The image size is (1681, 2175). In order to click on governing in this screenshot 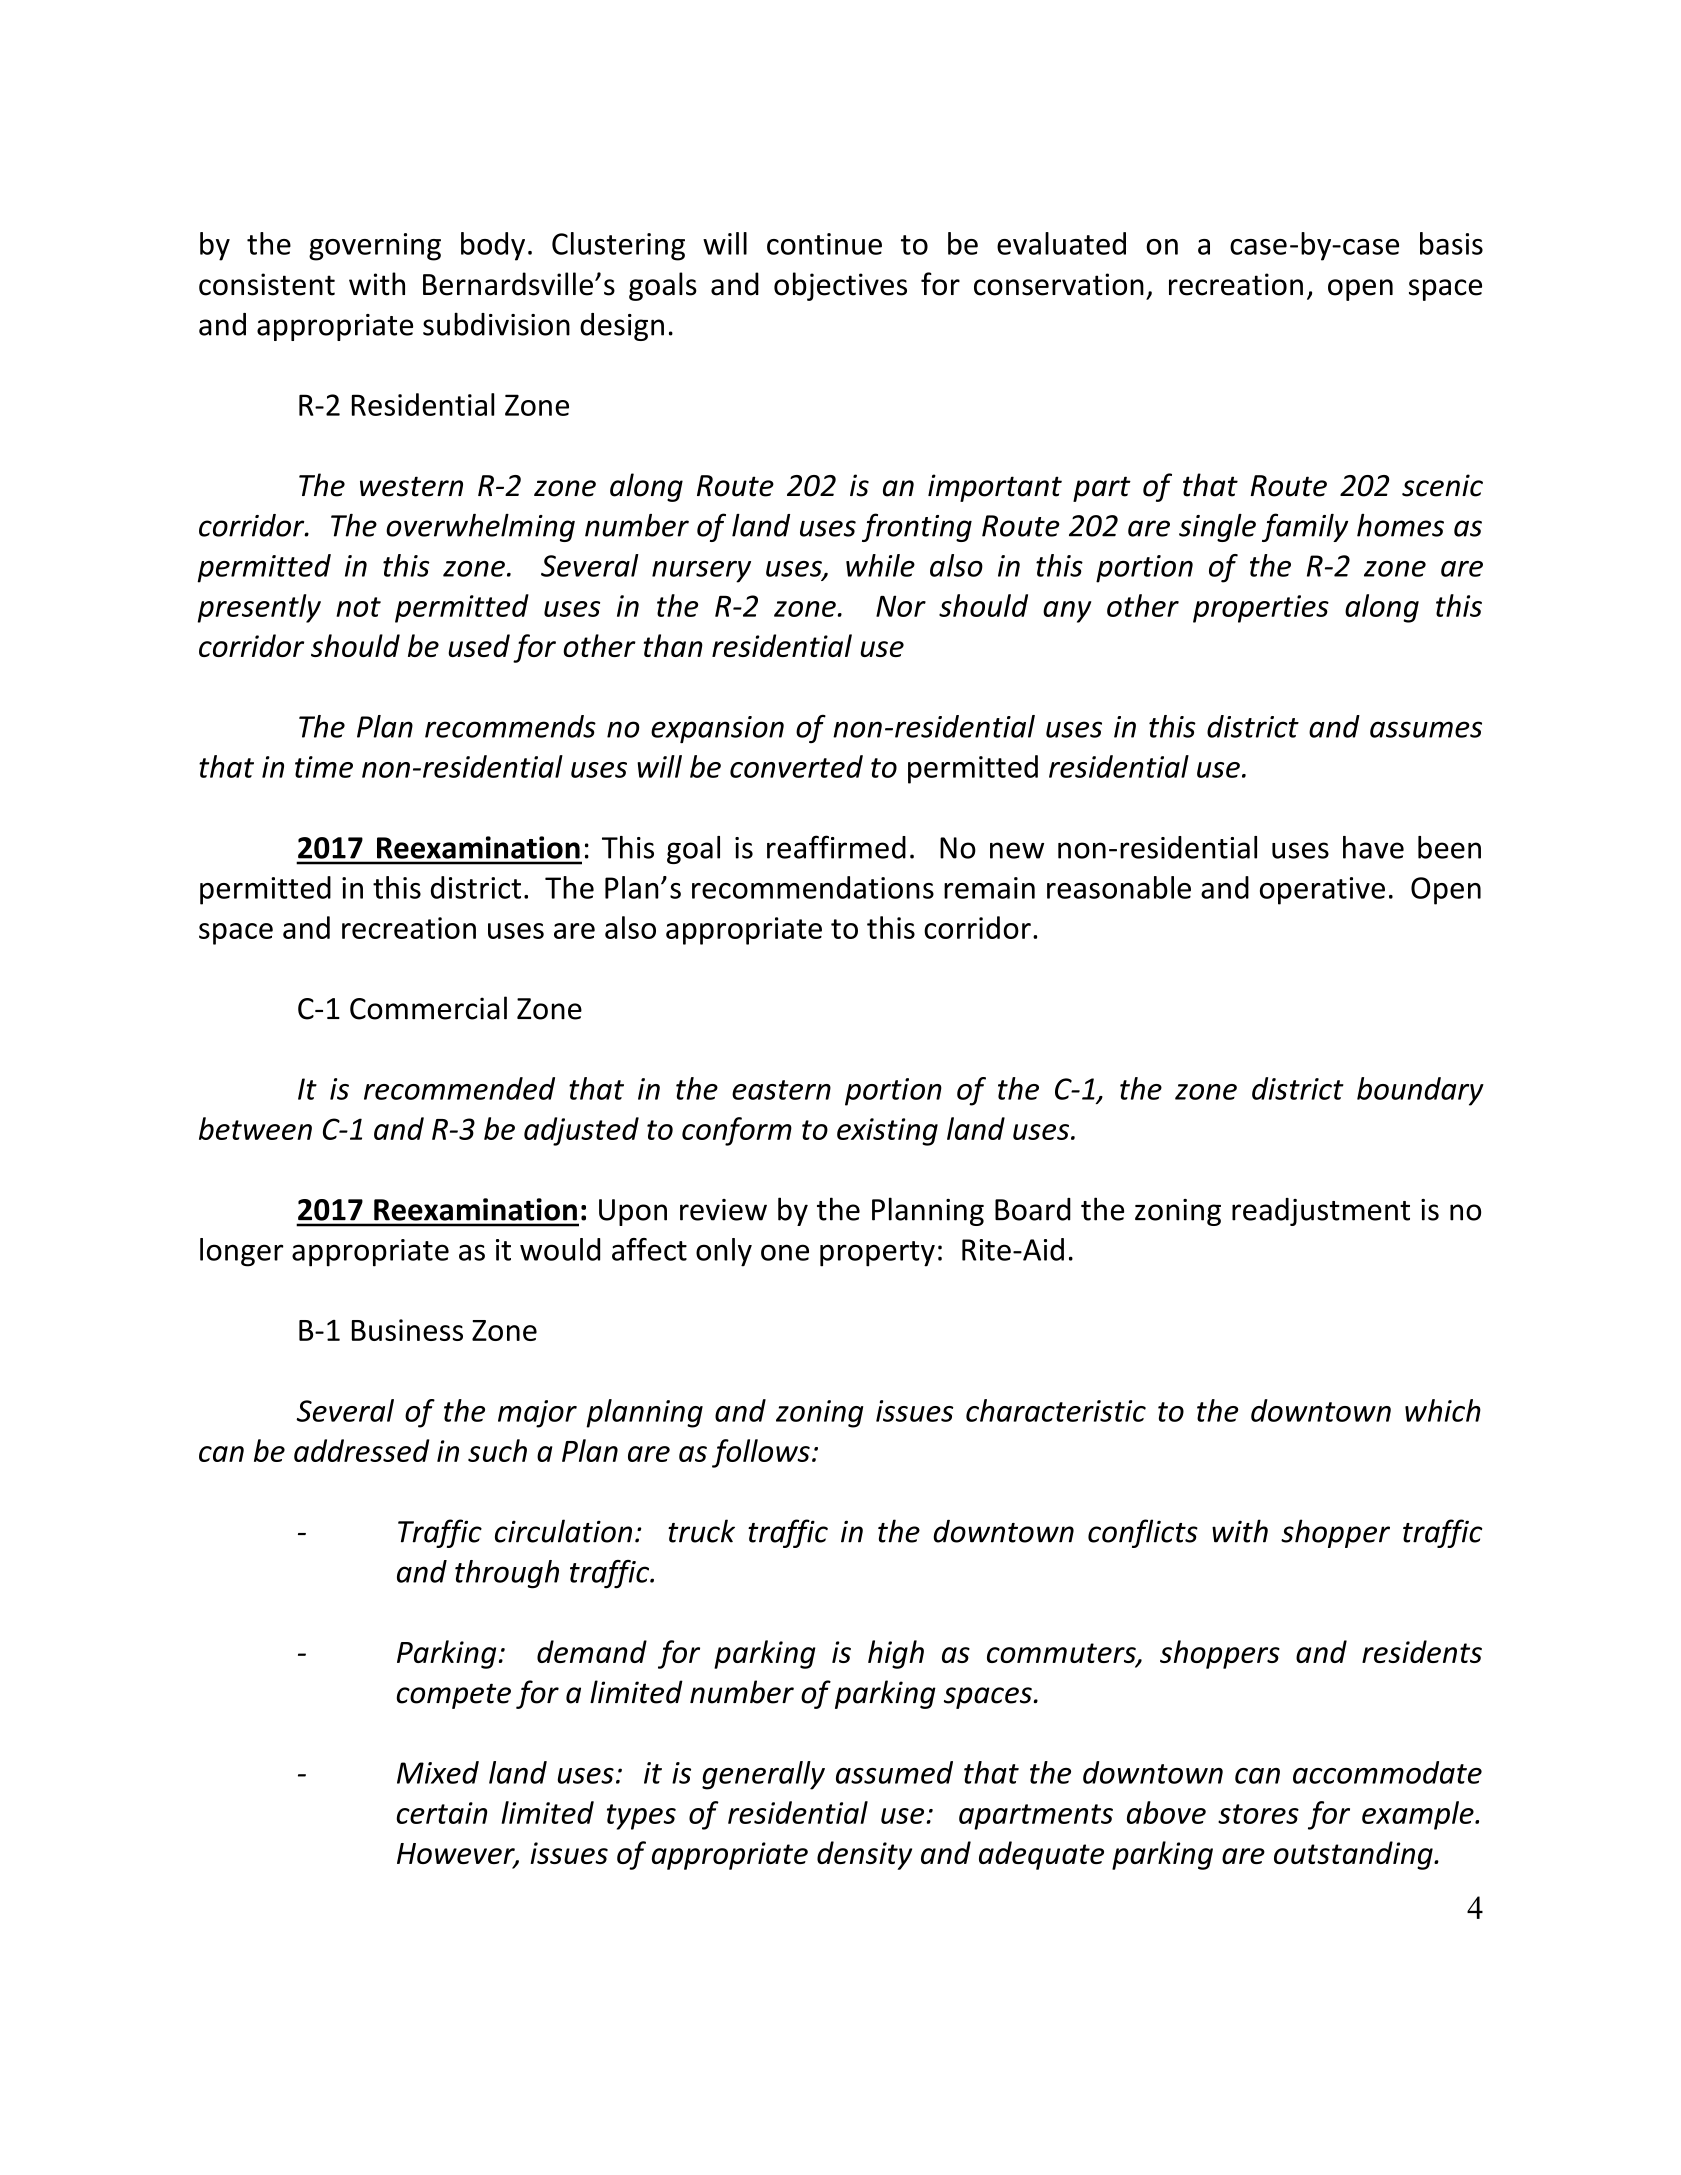, I will do `click(375, 247)`.
